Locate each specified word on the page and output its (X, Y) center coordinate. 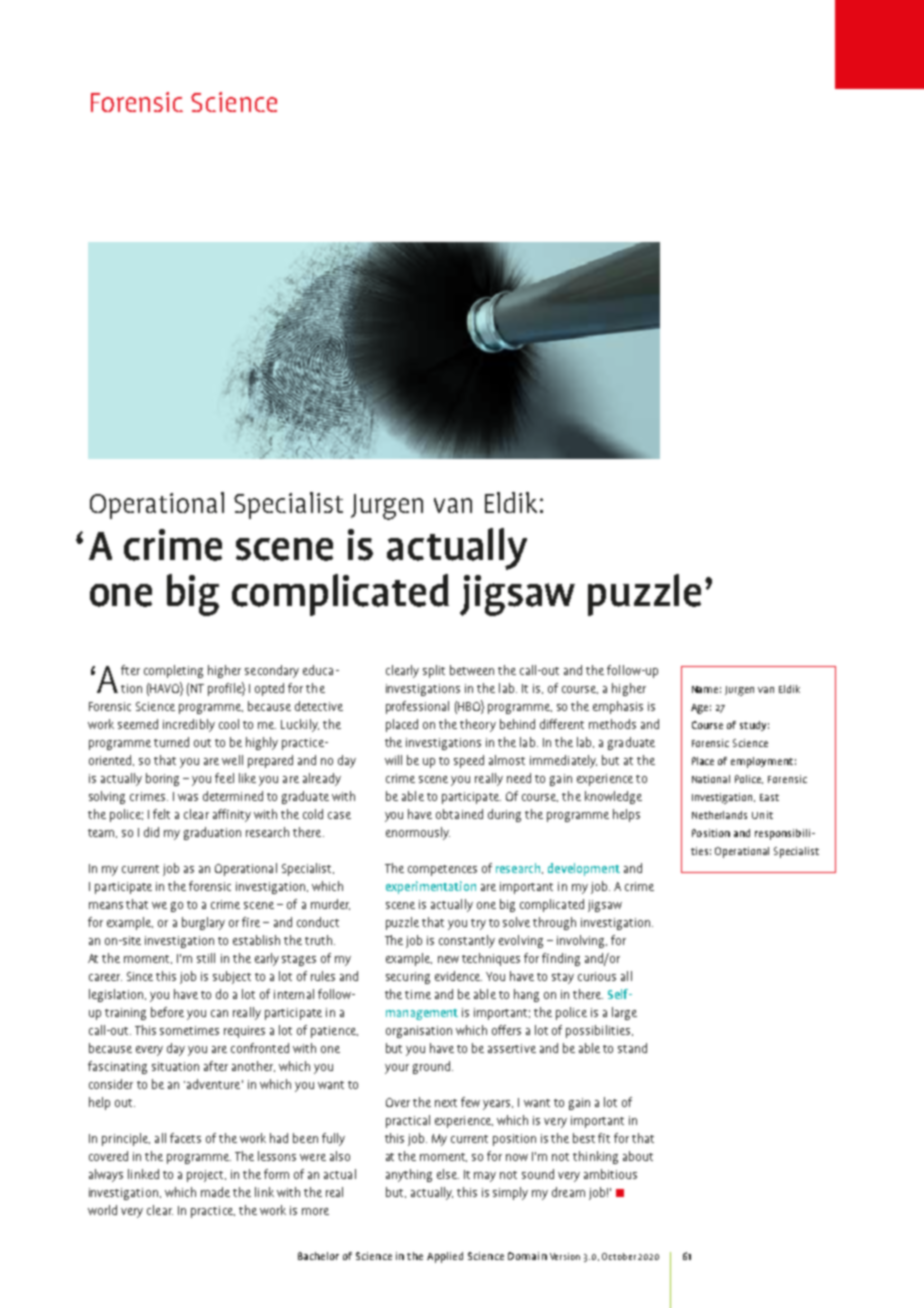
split (434, 671)
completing (173, 671)
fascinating (117, 1067)
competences (442, 870)
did (151, 832)
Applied (445, 1257)
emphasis (618, 707)
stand (632, 1048)
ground (431, 1067)
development (584, 869)
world (102, 1210)
